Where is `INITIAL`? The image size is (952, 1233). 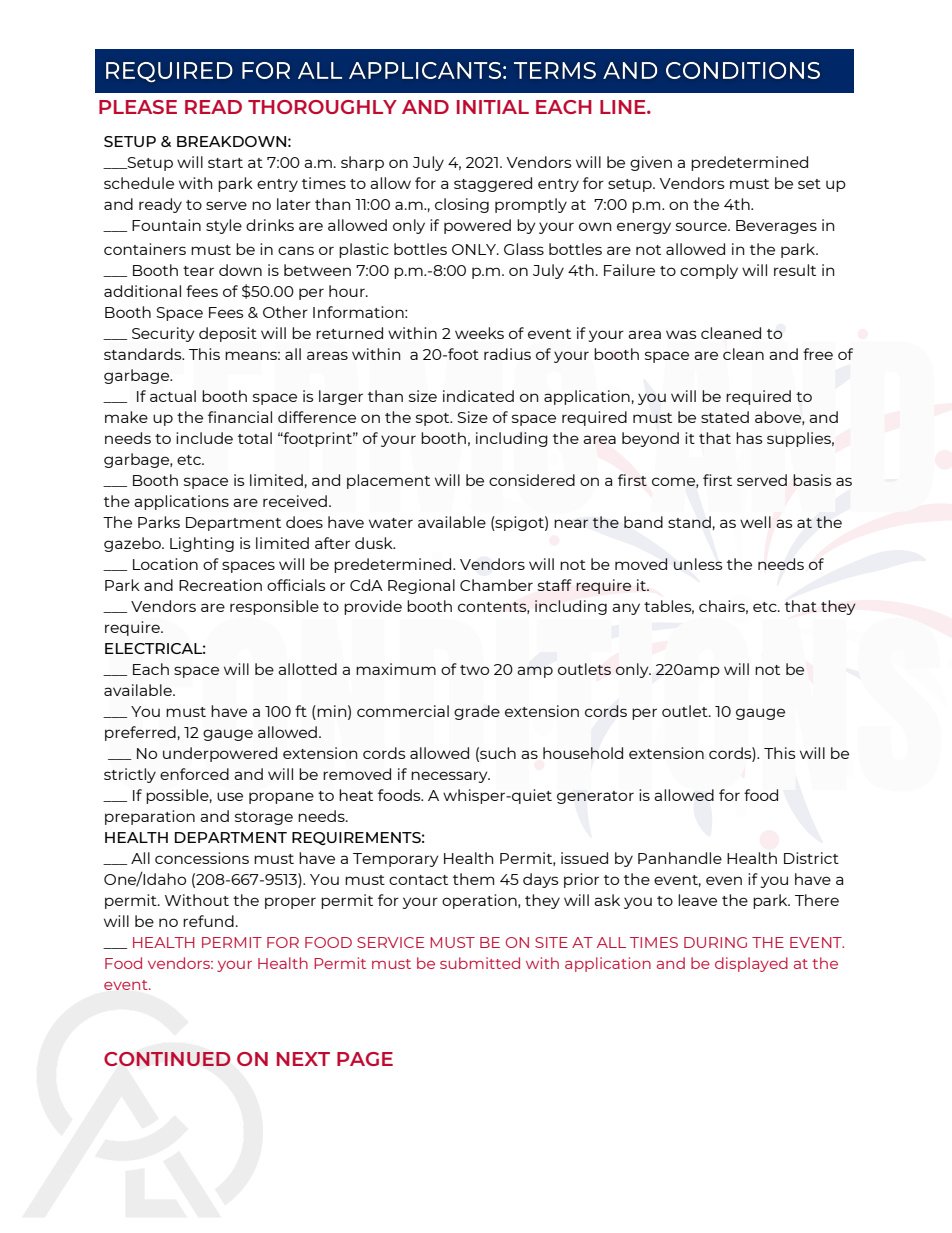
INITIAL is located at coordinates (493, 107).
